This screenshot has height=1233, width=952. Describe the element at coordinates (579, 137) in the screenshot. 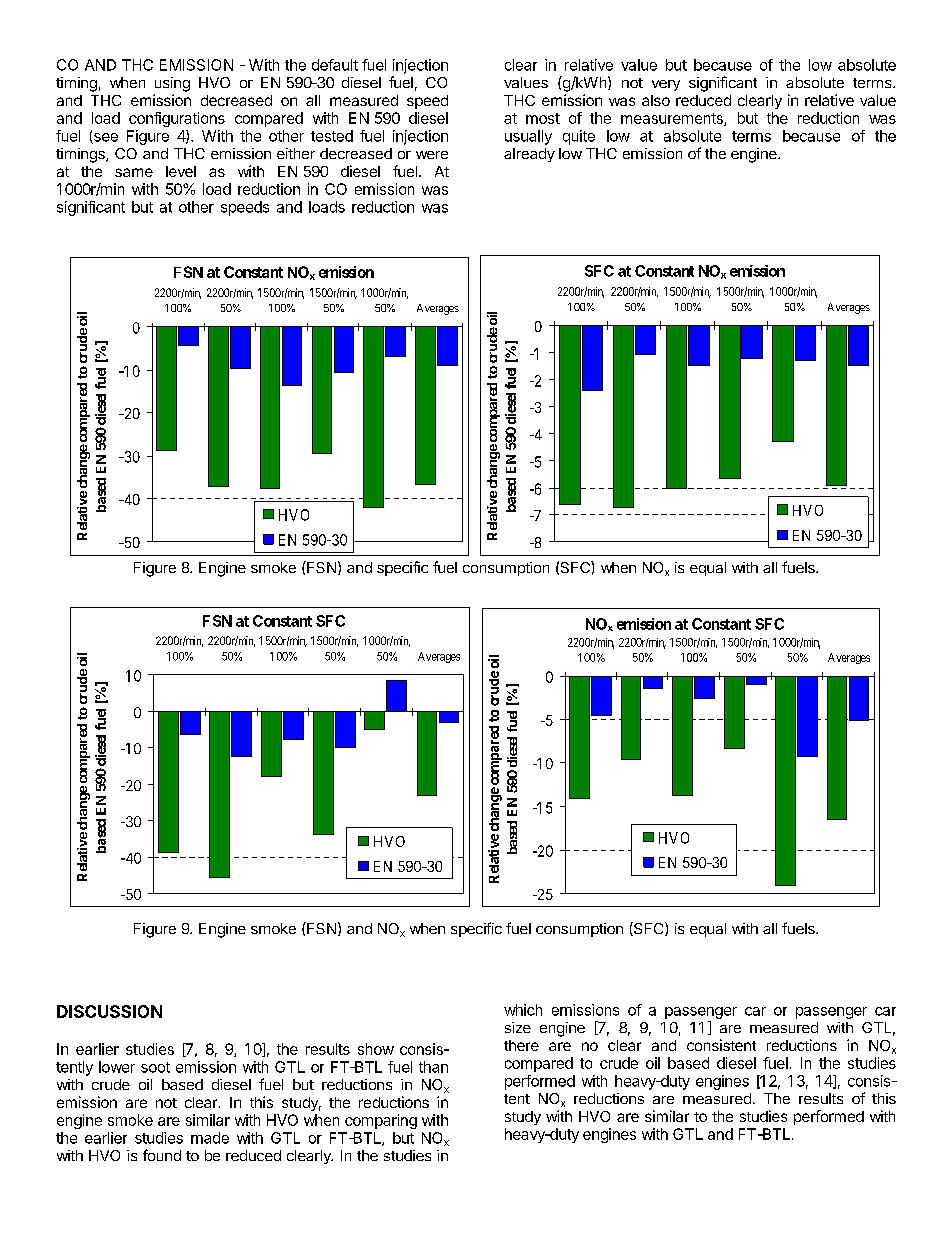

I see `quite` at that location.
